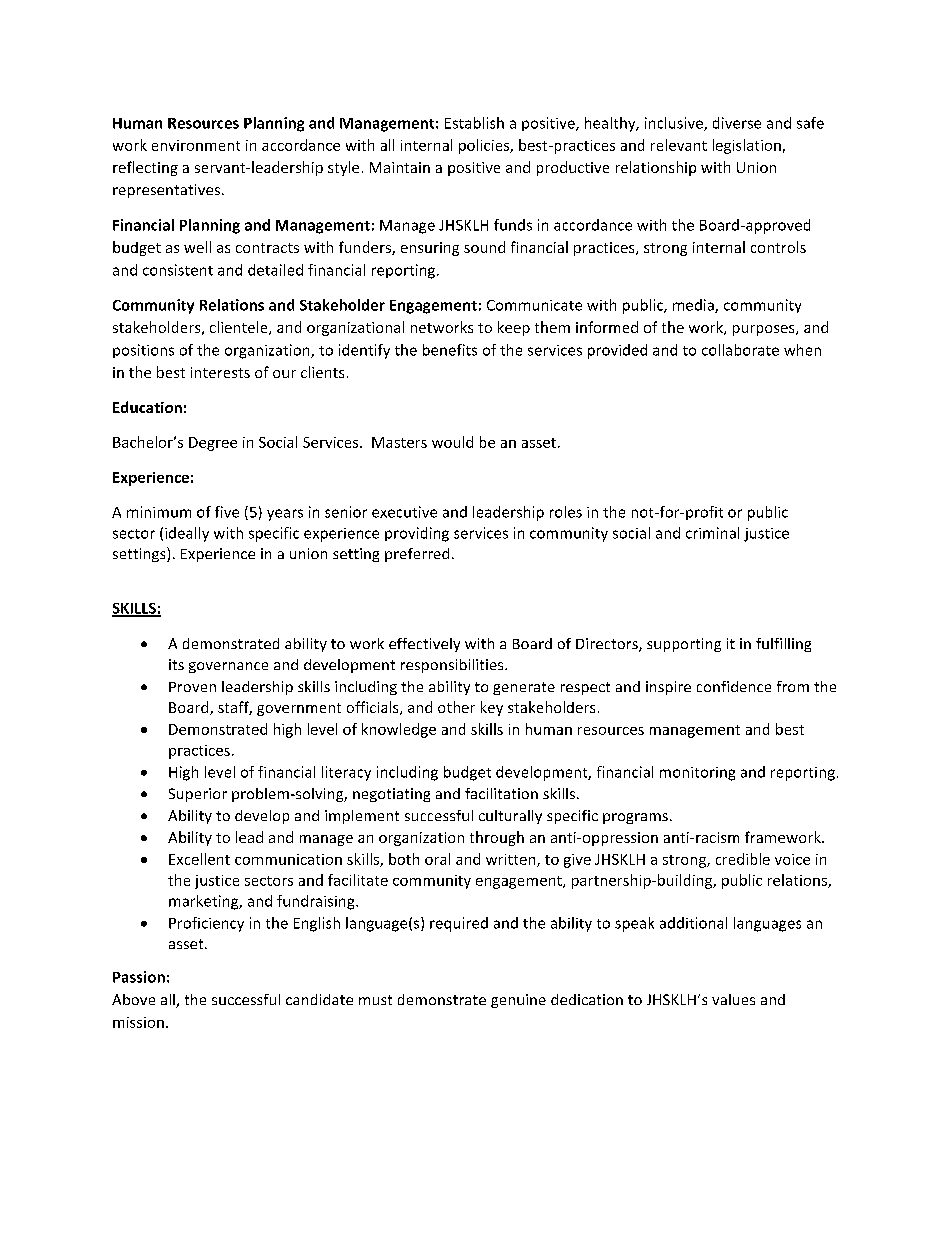  Describe the element at coordinates (747, 146) in the screenshot. I see `legislation` at that location.
